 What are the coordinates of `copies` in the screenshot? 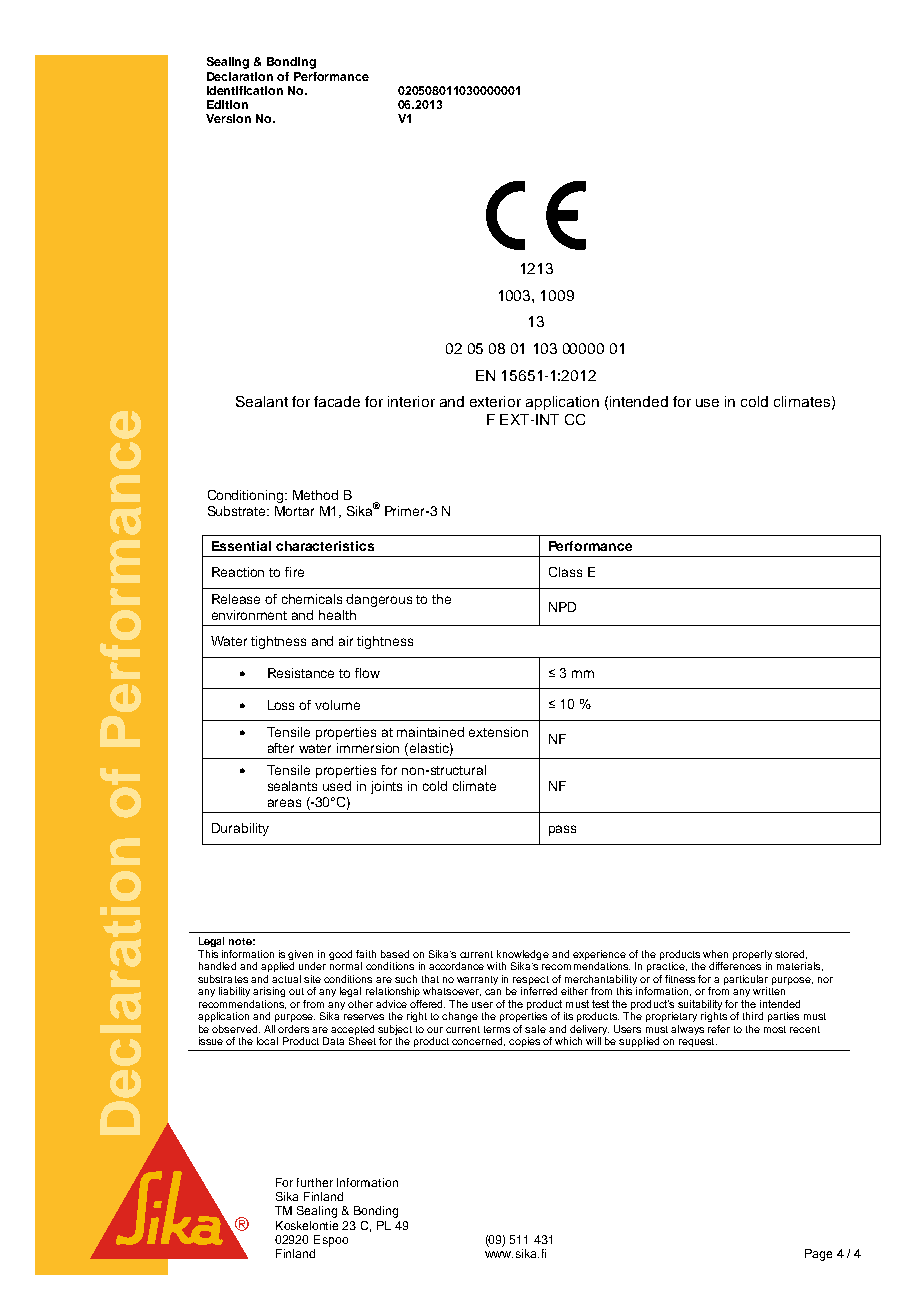 It's located at (524, 1042).
